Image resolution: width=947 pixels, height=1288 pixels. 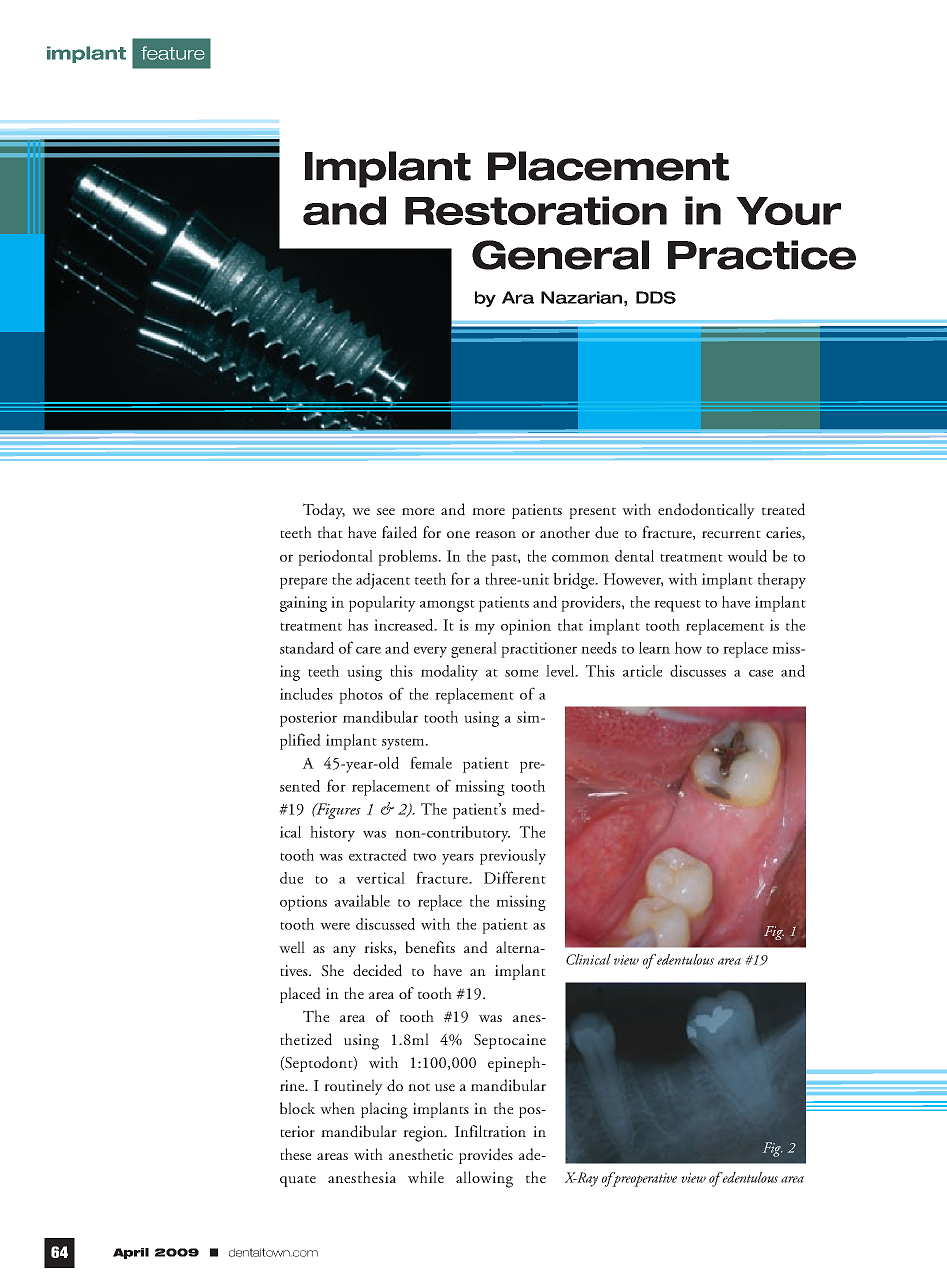 What do you see at coordinates (292, 947) in the screenshot?
I see `well` at bounding box center [292, 947].
